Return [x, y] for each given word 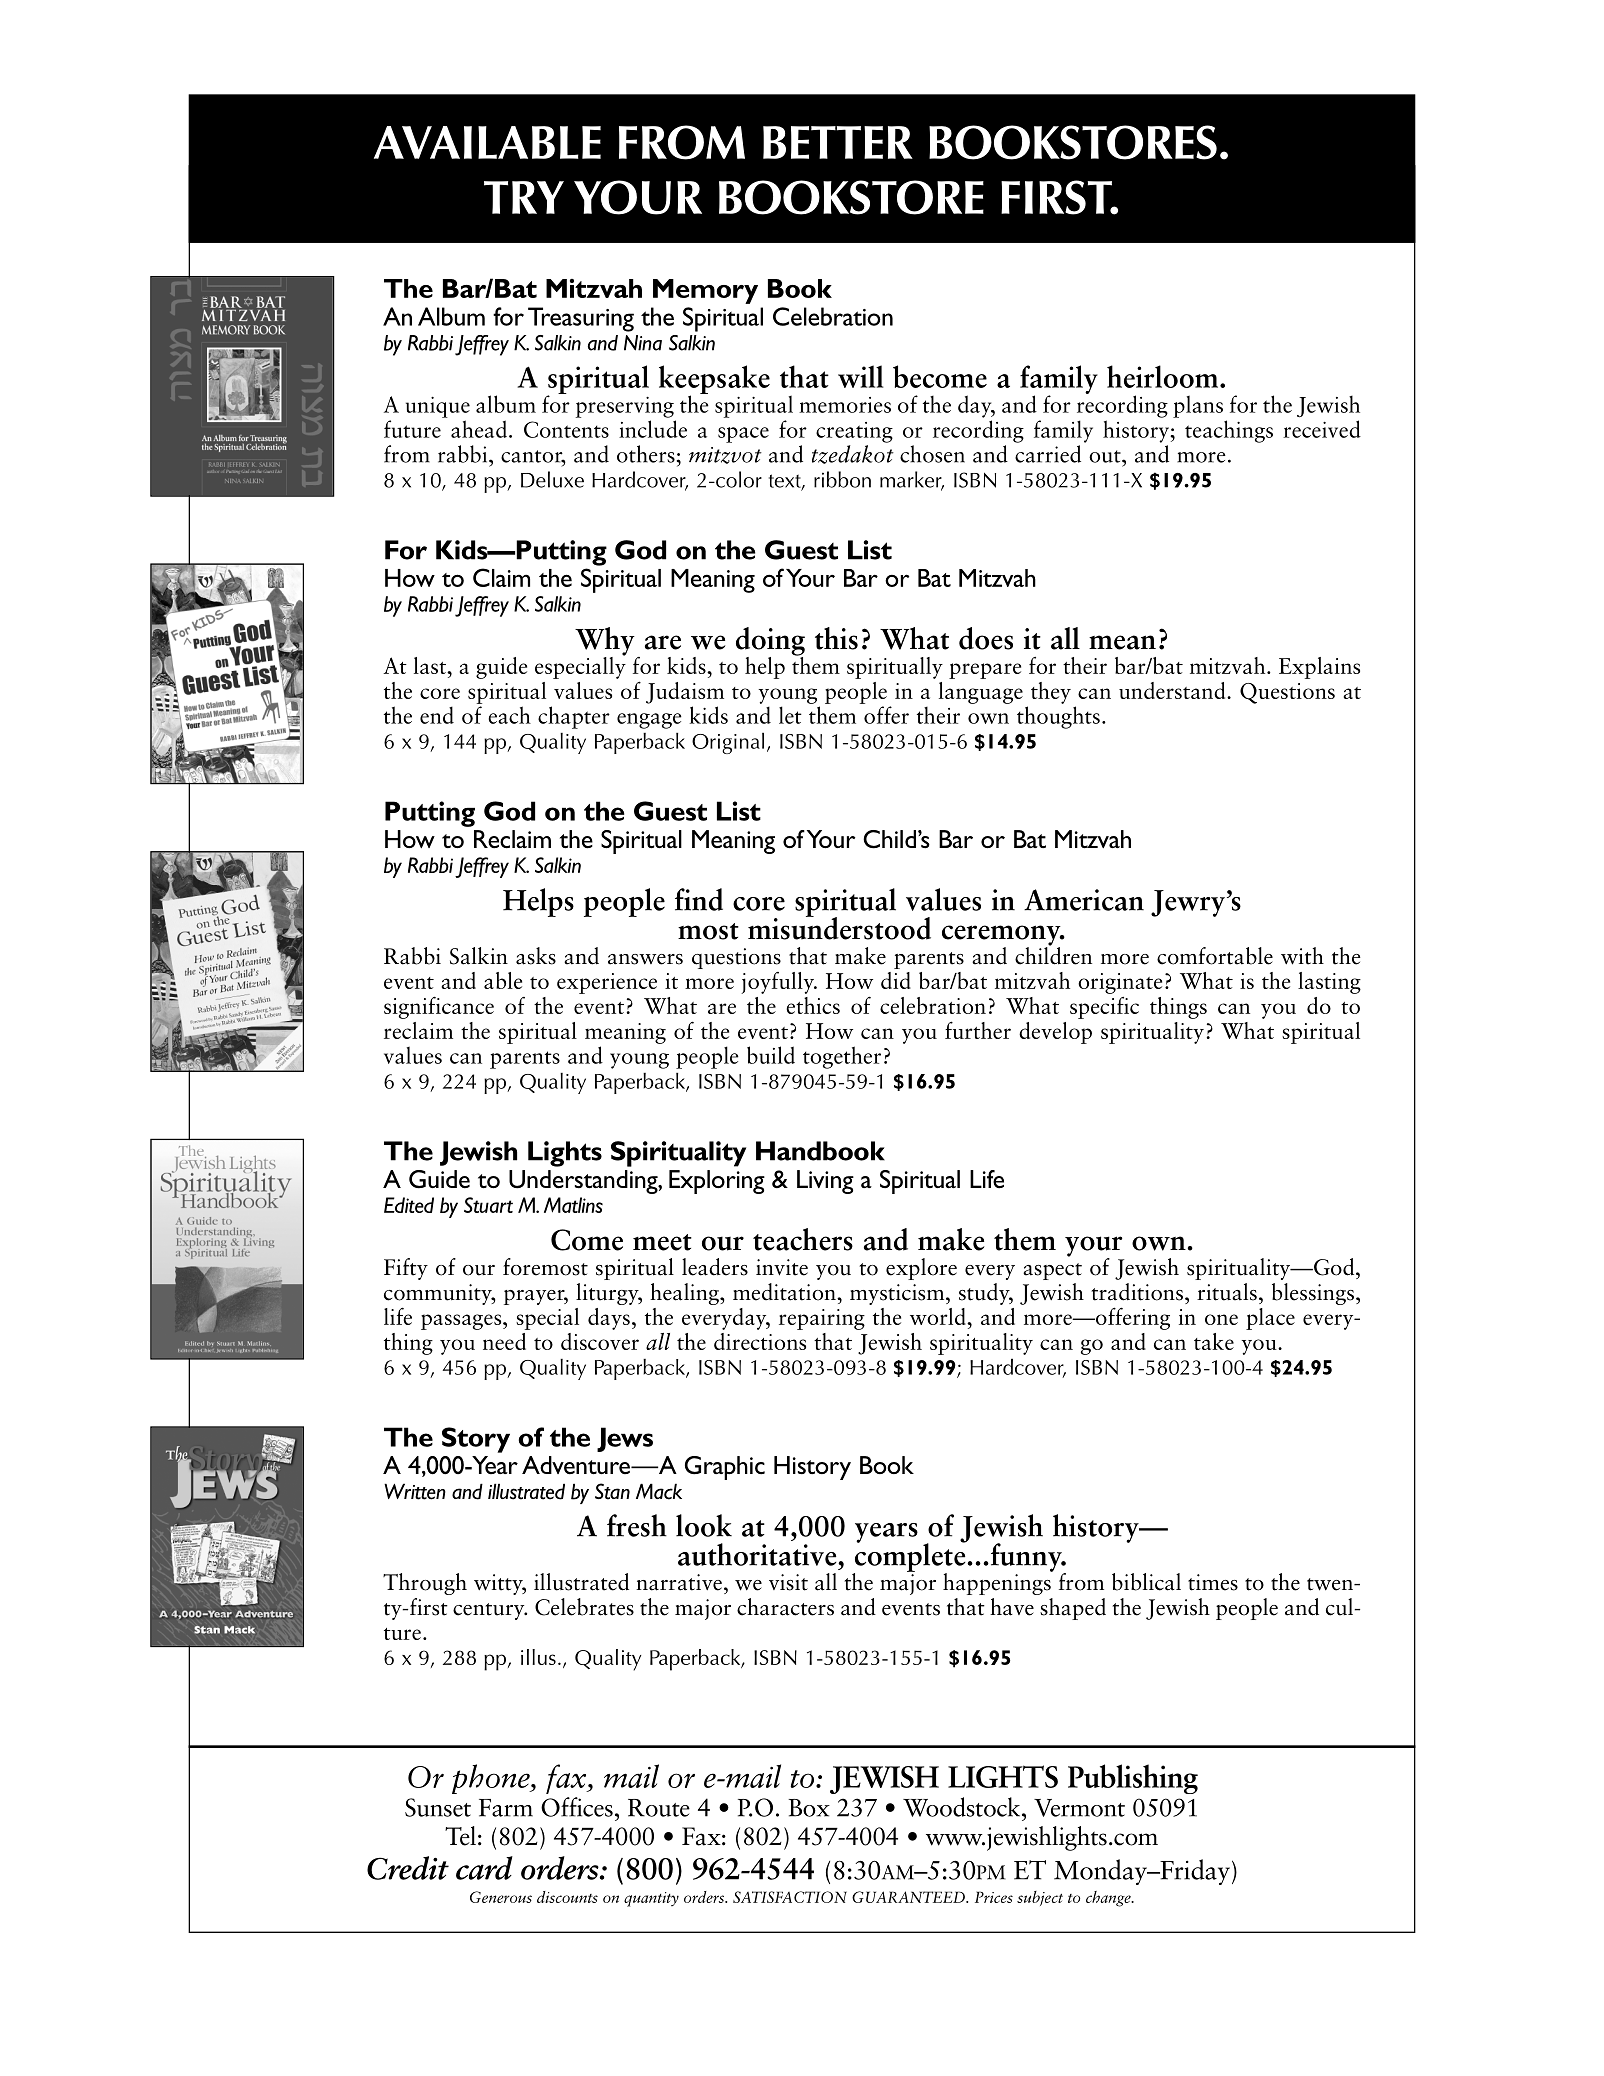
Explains [1319, 668]
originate [1120, 983]
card [484, 1868]
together [842, 1057]
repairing [822, 1319]
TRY [524, 197]
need [504, 1341]
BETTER [838, 142]
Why [605, 642]
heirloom [1164, 376]
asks [536, 956]
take [1214, 1341]
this [836, 638]
